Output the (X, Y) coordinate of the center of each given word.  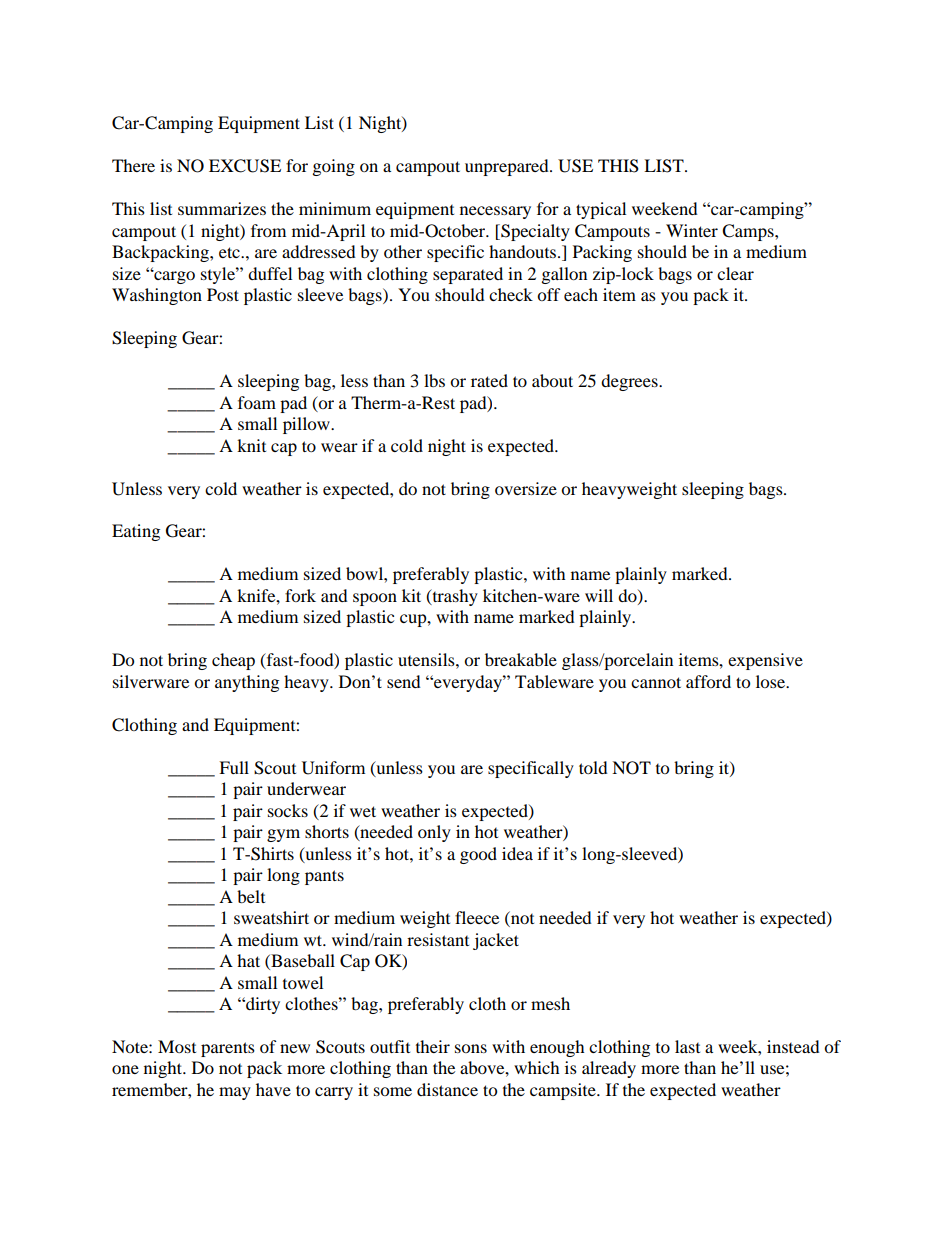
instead (793, 1046)
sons (471, 1048)
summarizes (222, 208)
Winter (692, 230)
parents (228, 1049)
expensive (765, 661)
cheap (233, 661)
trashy (454, 597)
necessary (495, 212)
